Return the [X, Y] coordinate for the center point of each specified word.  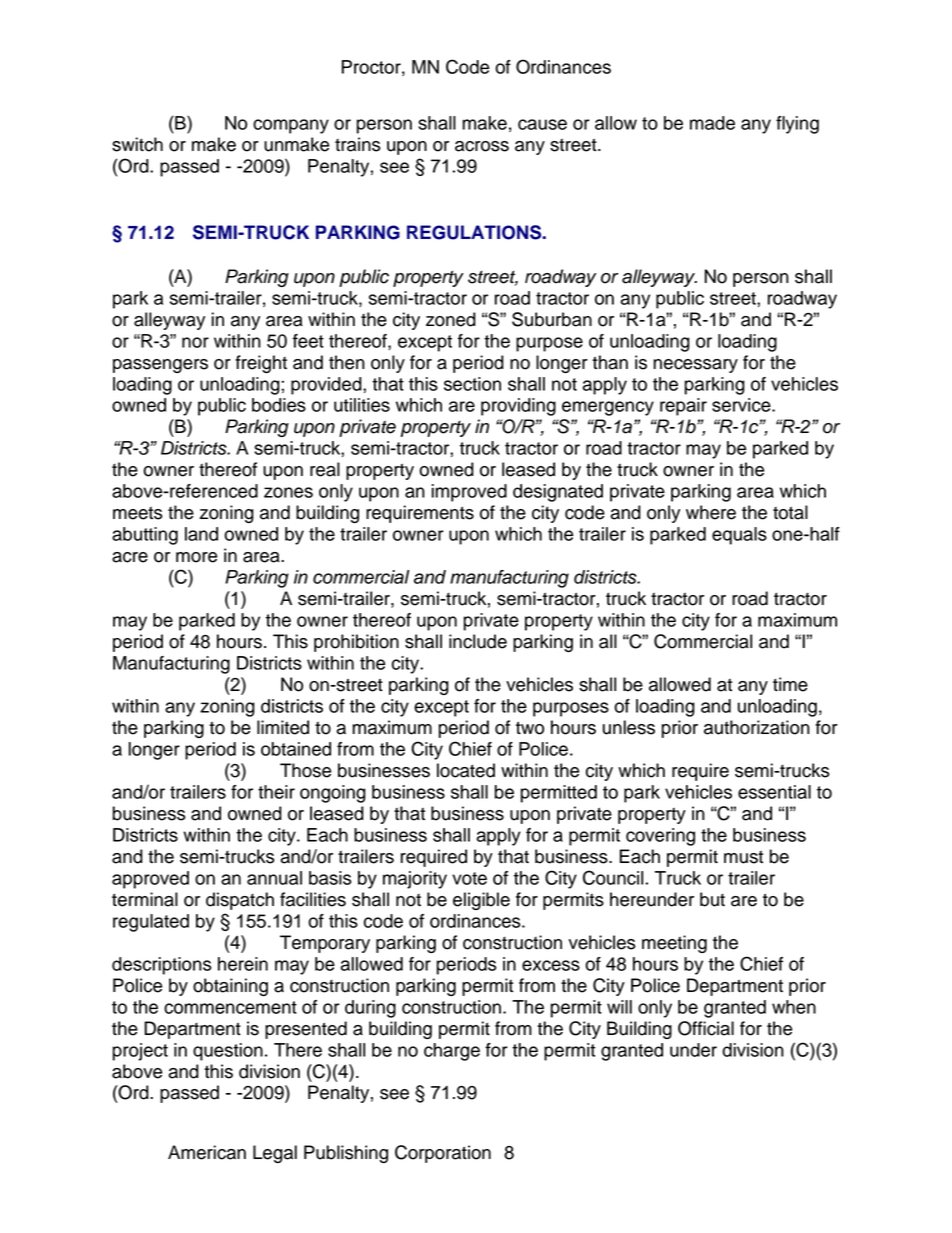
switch [137, 144]
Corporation [443, 1154]
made [712, 123]
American [207, 1152]
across [482, 146]
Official [706, 1028]
